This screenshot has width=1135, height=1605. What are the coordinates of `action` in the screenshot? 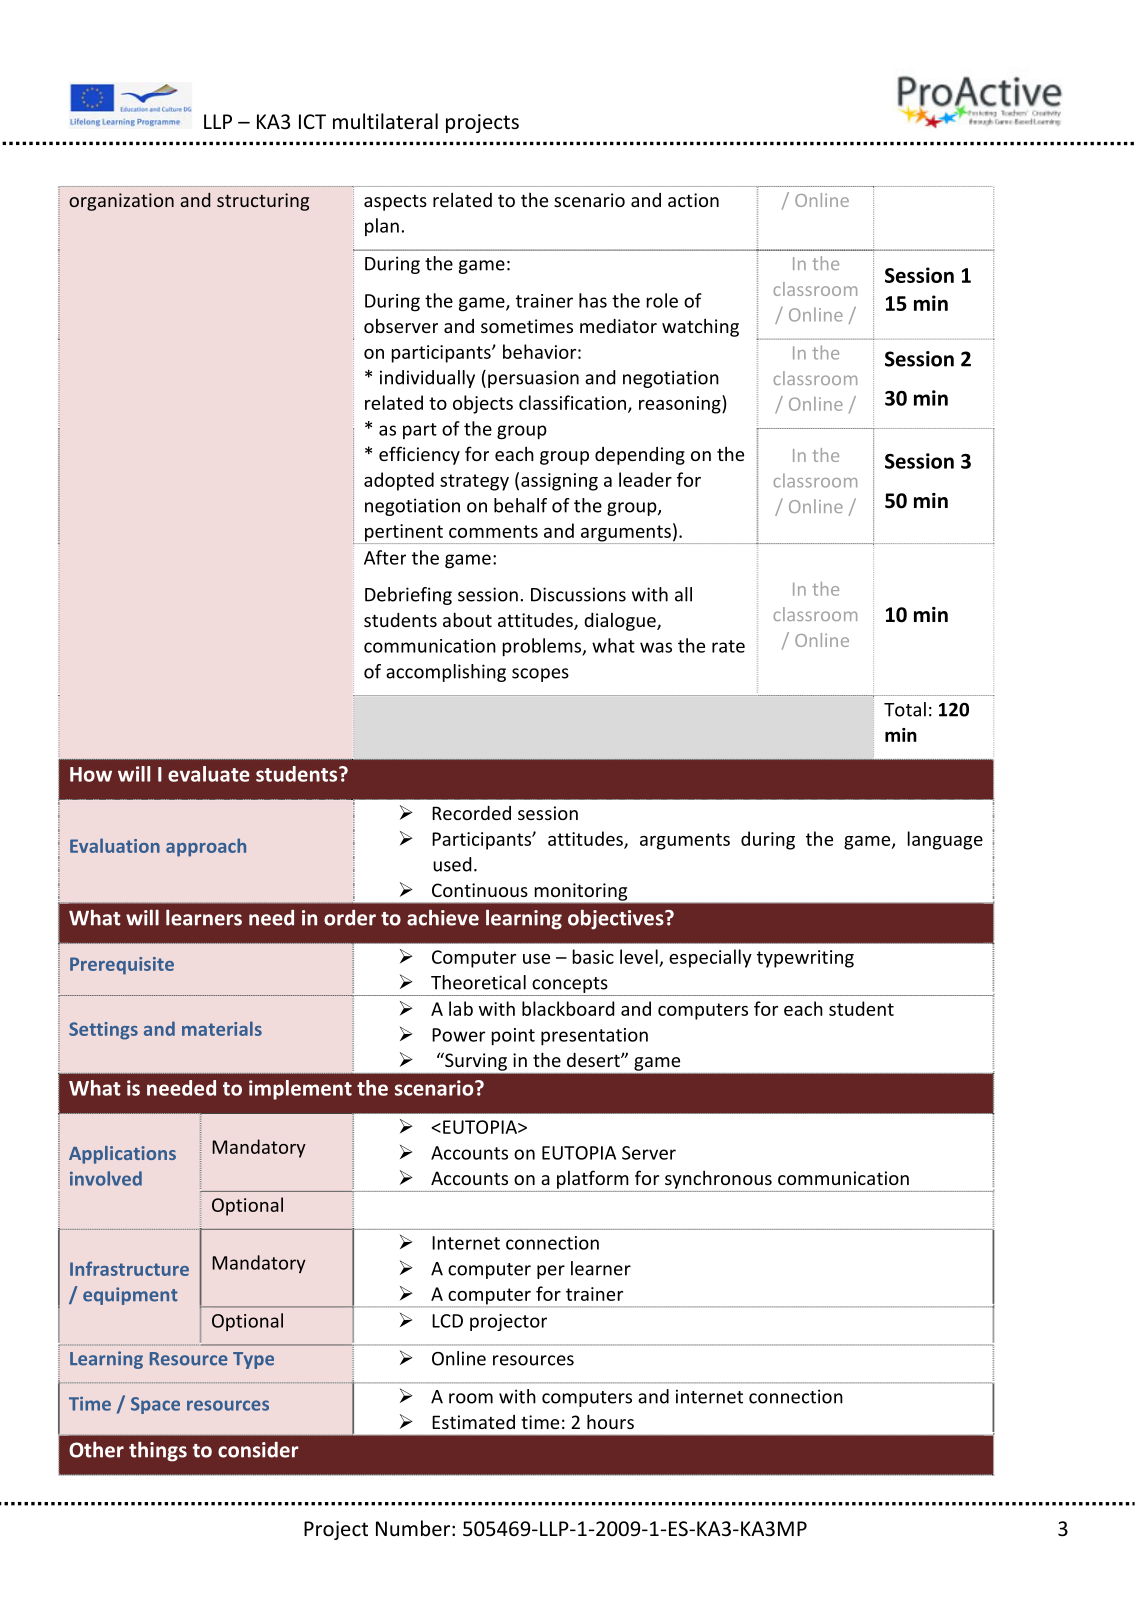 It's located at (693, 200).
